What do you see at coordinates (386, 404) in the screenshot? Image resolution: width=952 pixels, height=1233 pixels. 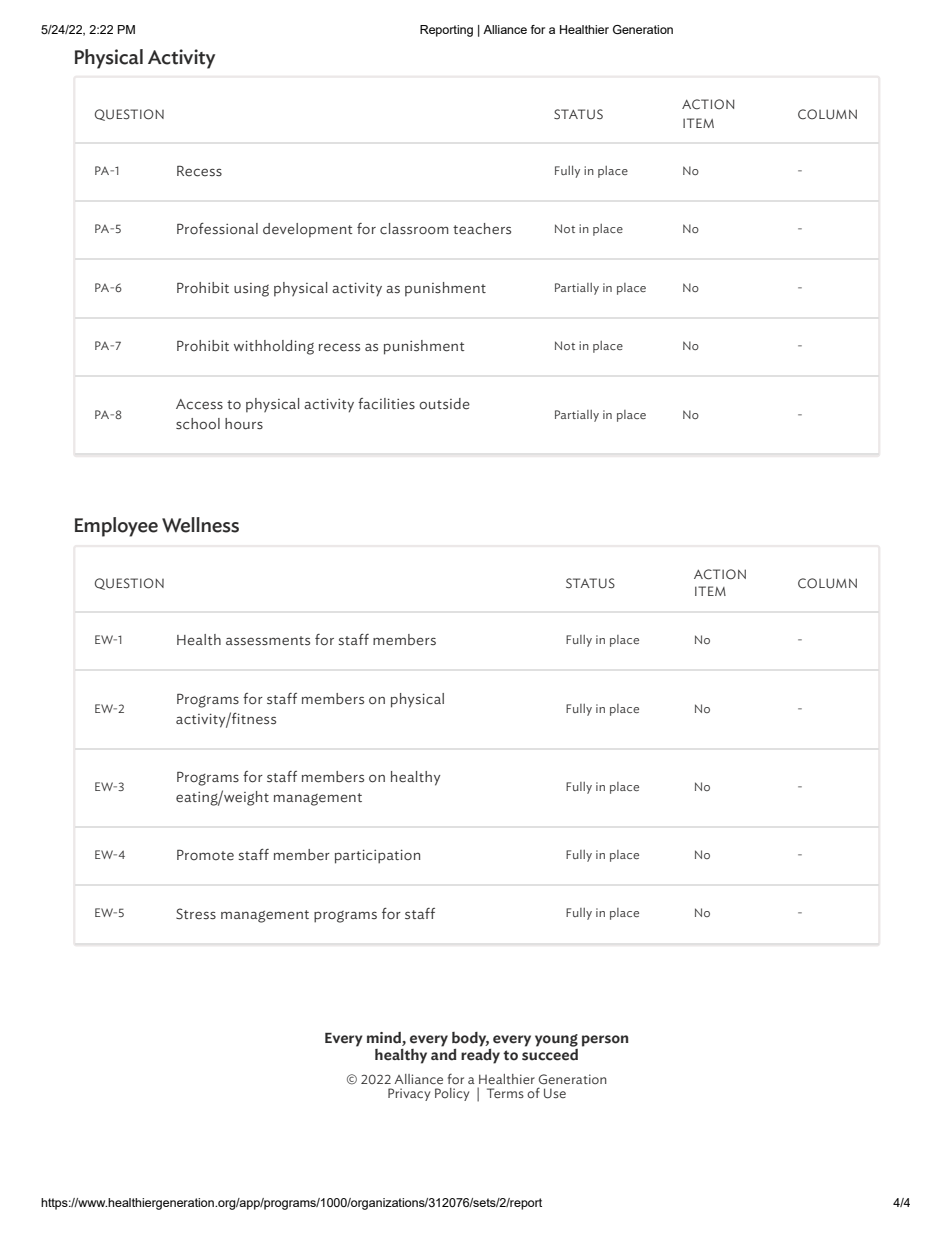 I see `facilities` at bounding box center [386, 404].
